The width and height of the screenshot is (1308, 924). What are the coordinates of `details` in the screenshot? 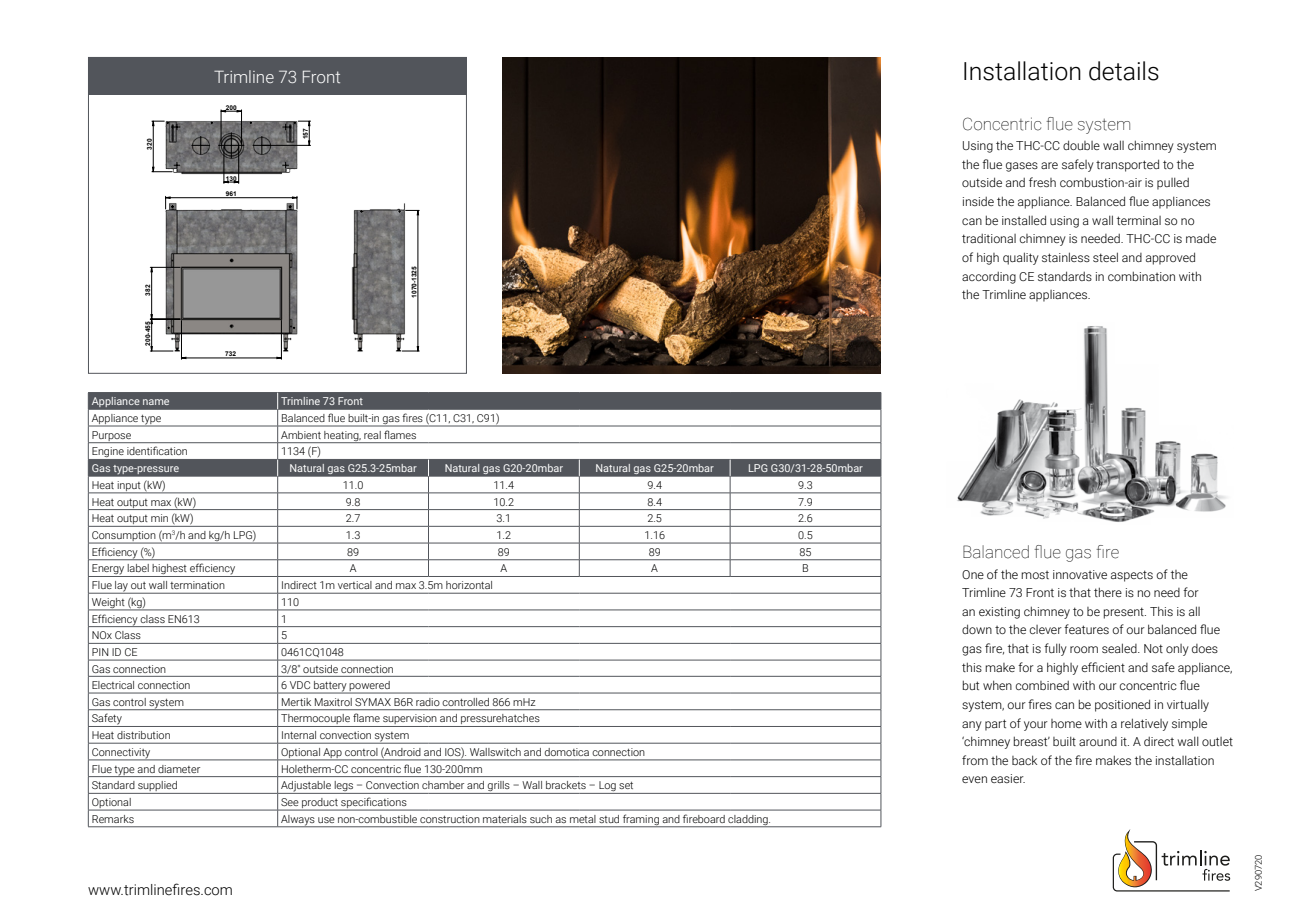 It's located at (1124, 71).
